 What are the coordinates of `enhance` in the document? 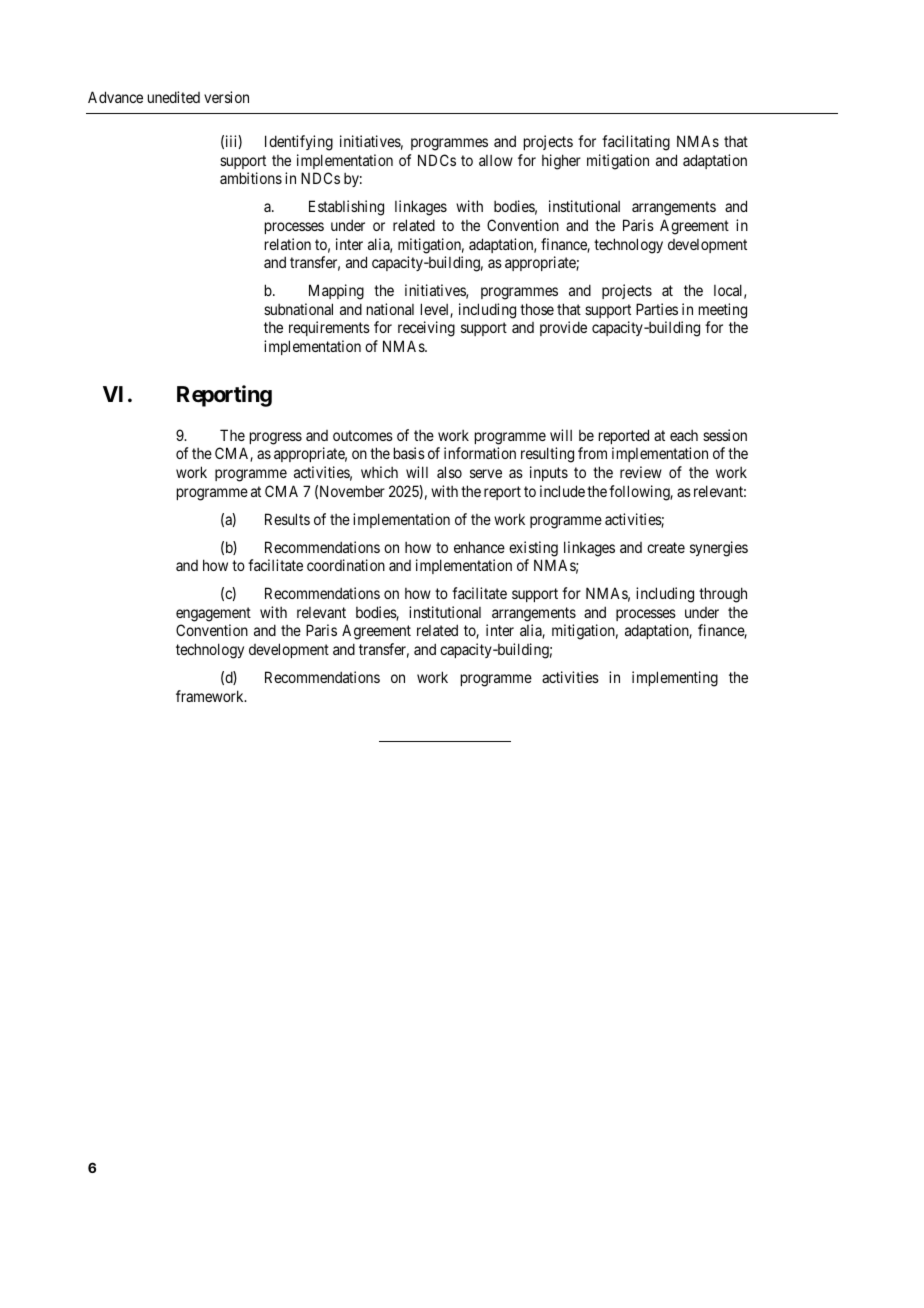 It's located at (479, 547).
